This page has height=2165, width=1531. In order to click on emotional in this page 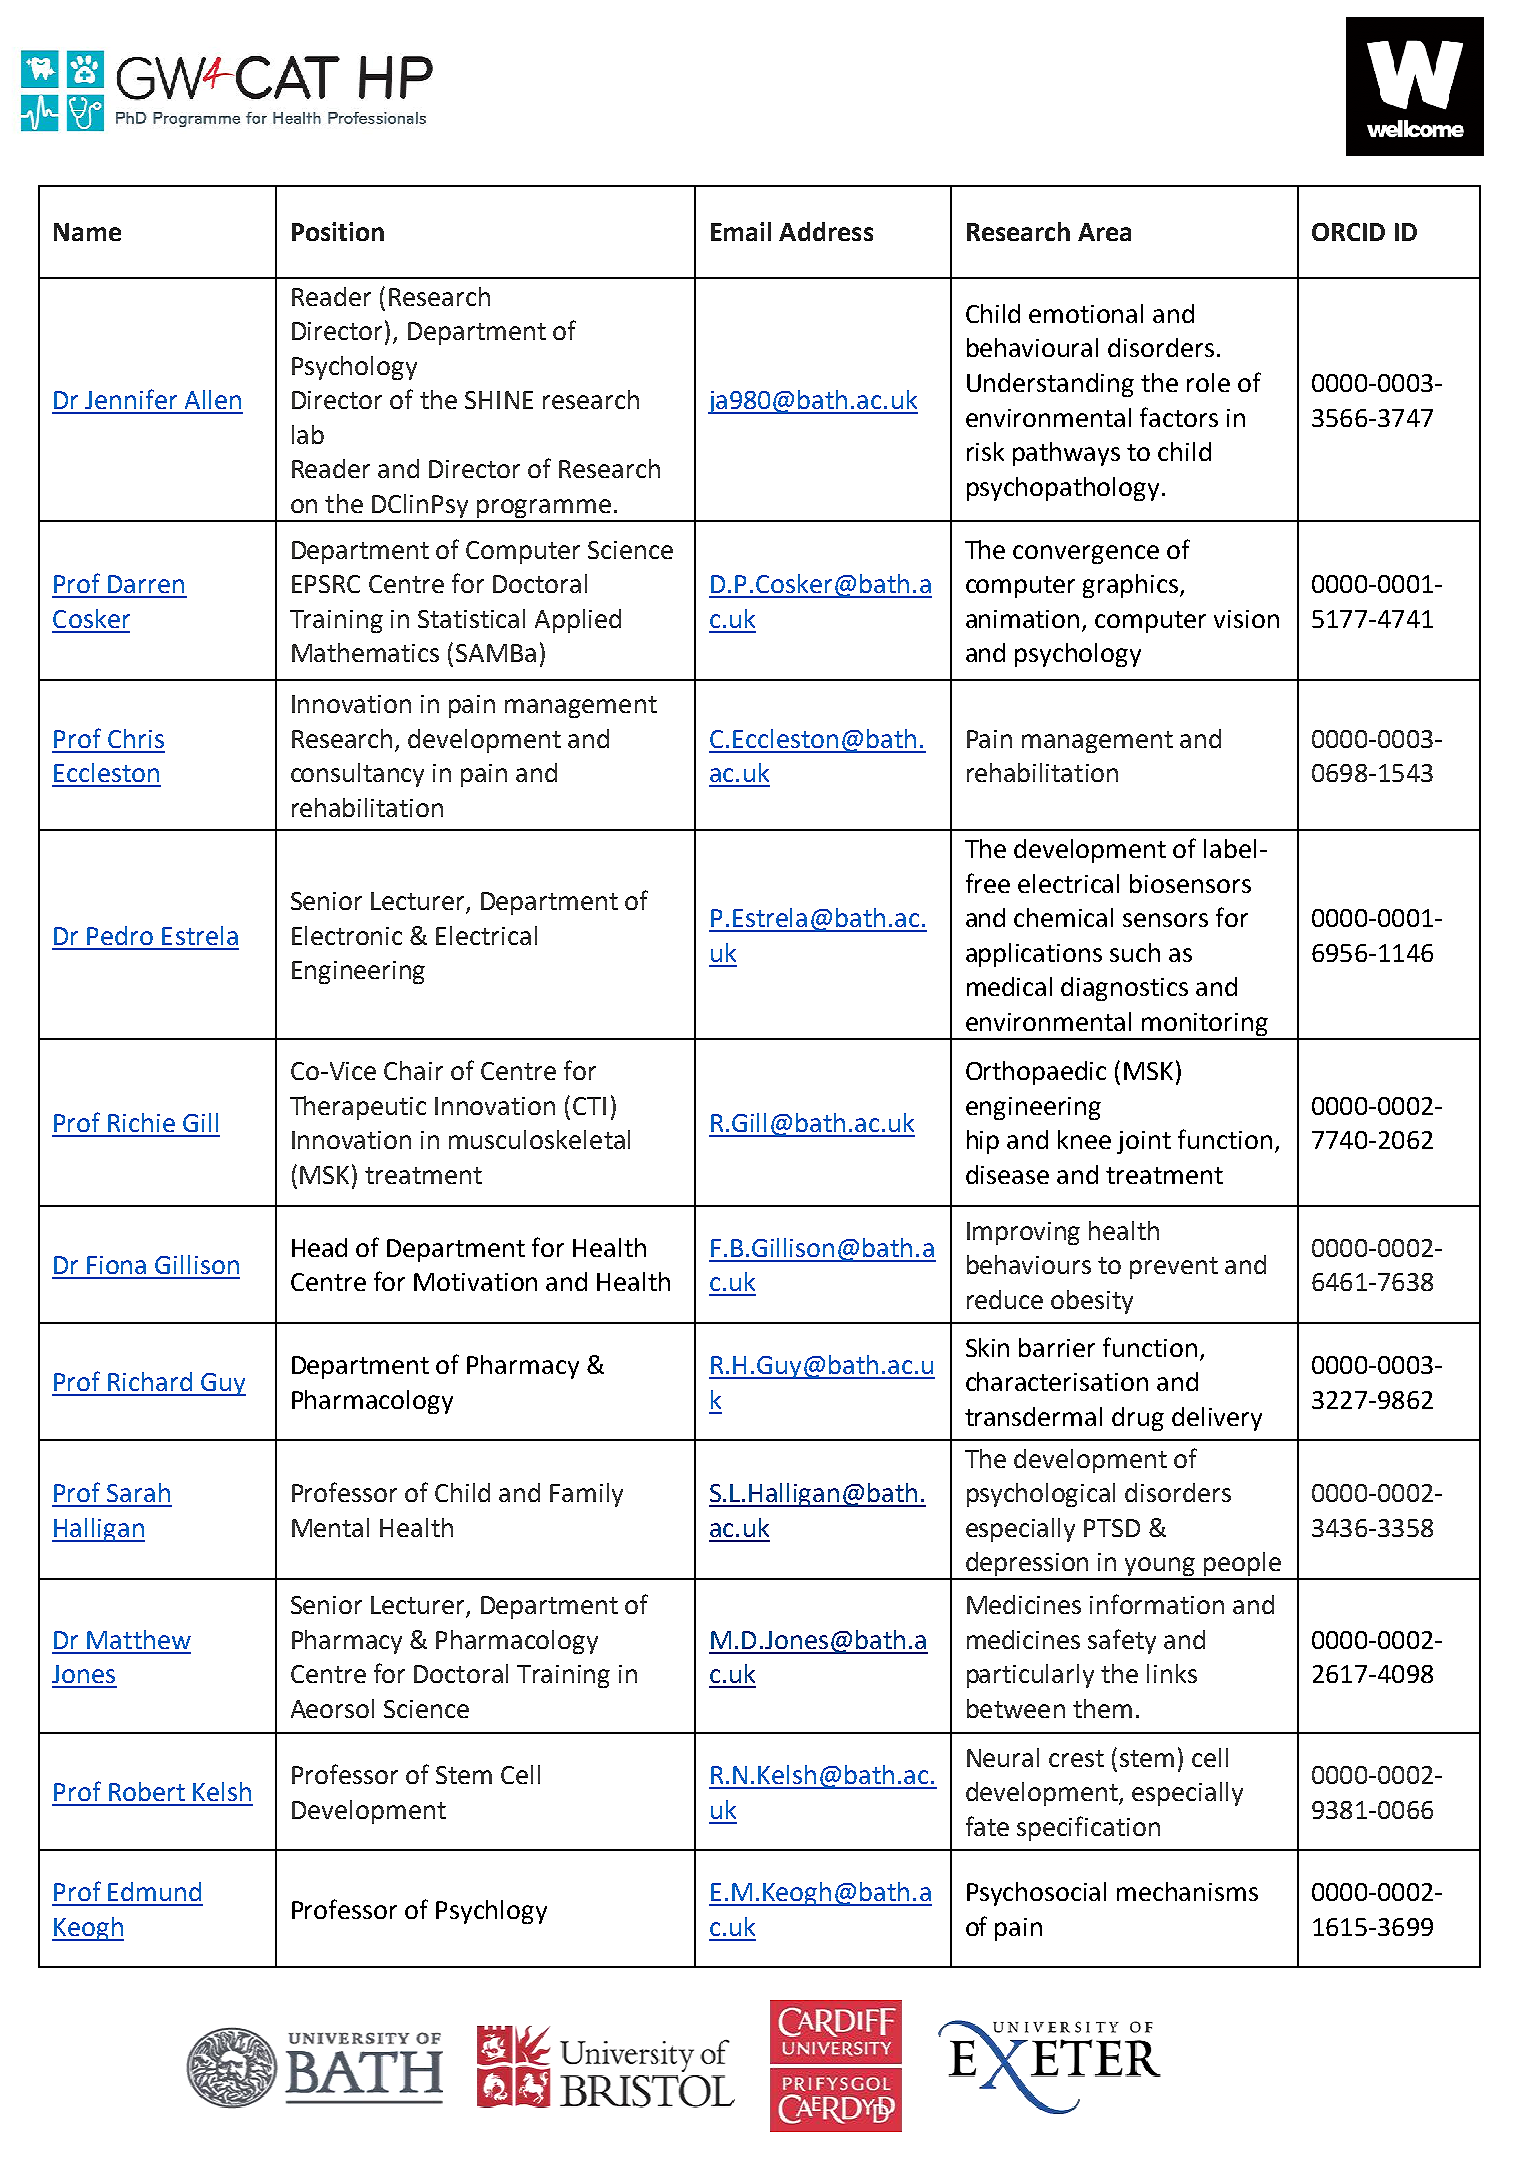, I will do `click(1086, 313)`.
